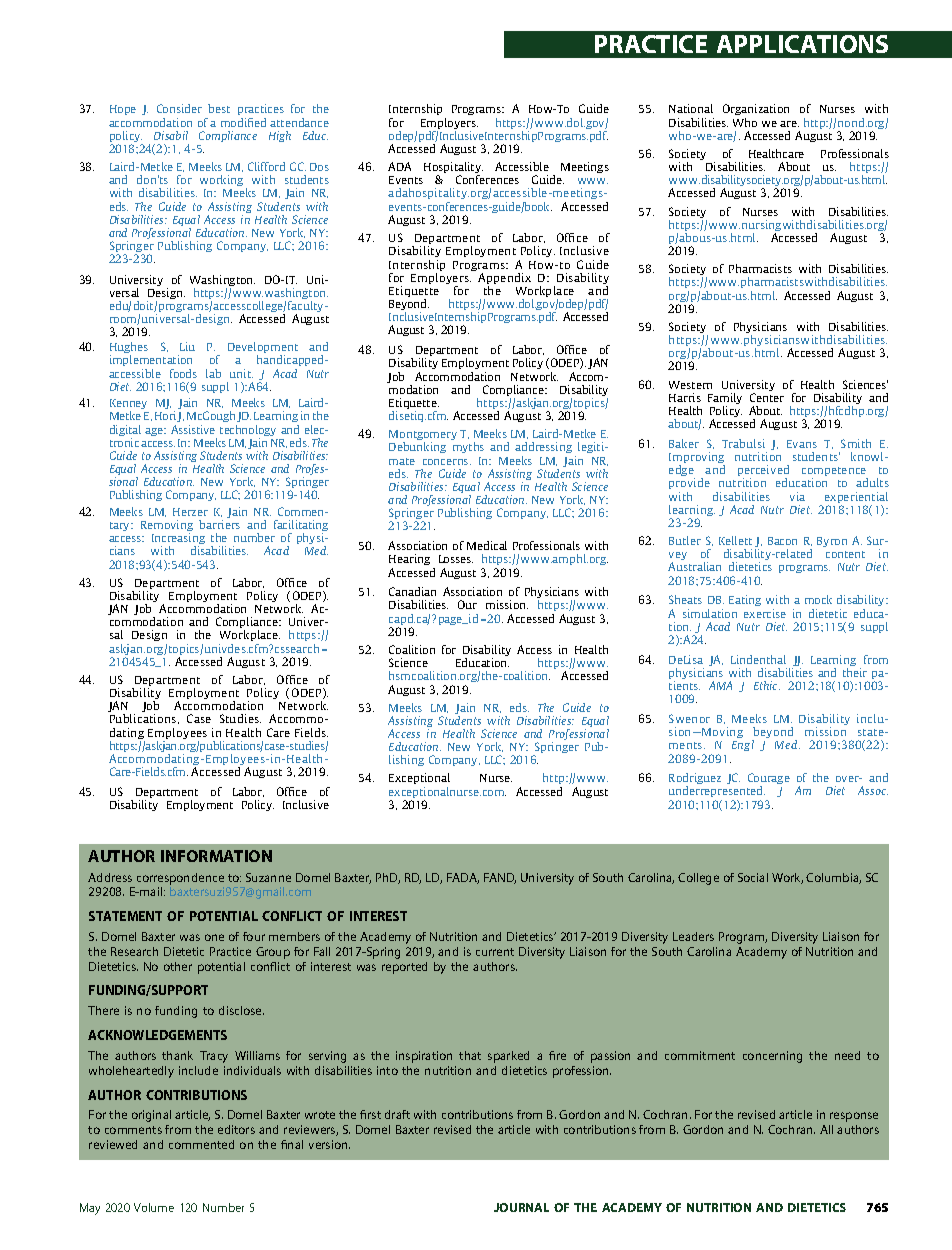  I want to click on response, so click(854, 1117).
